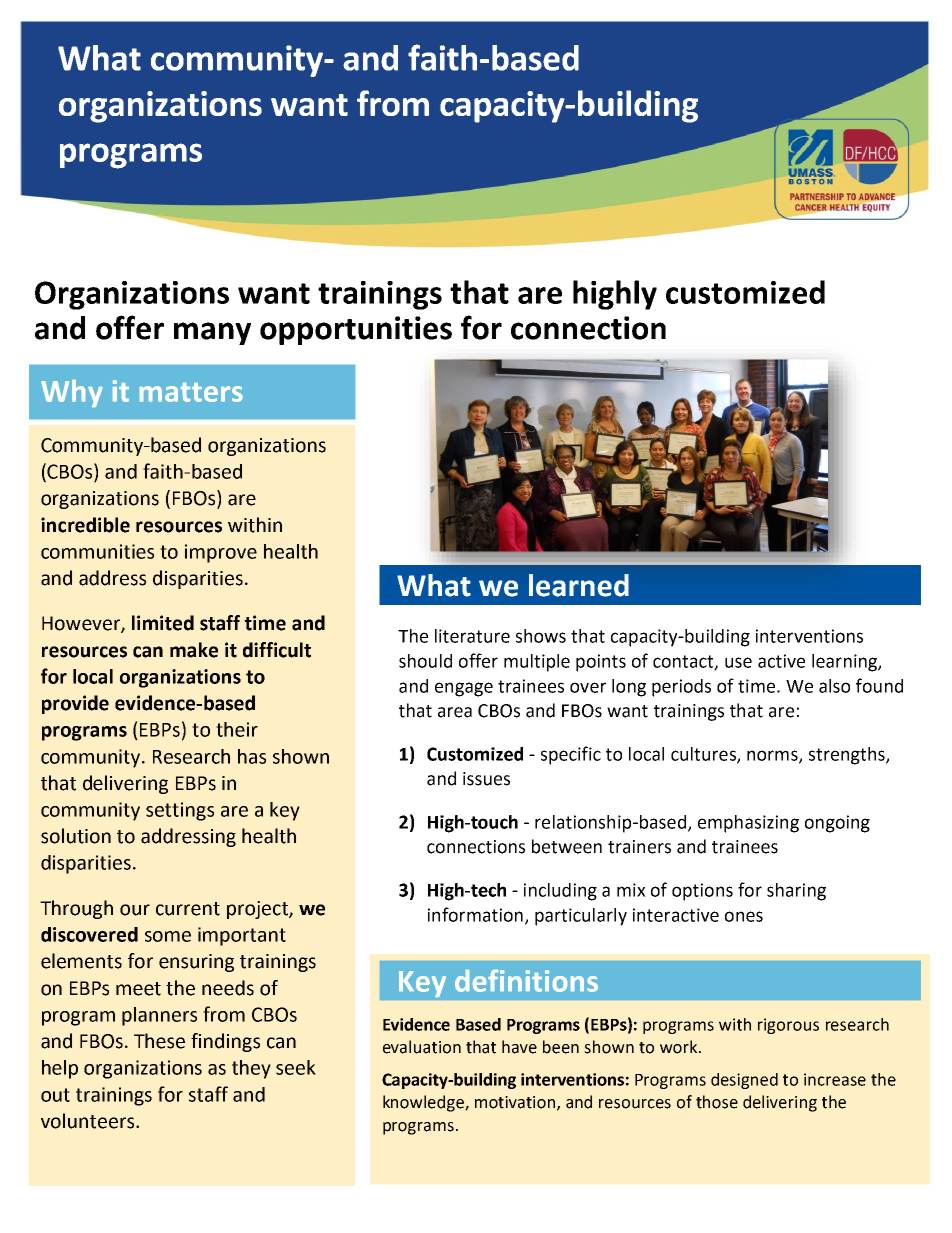 The height and width of the screenshot is (1233, 952). What do you see at coordinates (356, 330) in the screenshot?
I see `opportunities` at bounding box center [356, 330].
